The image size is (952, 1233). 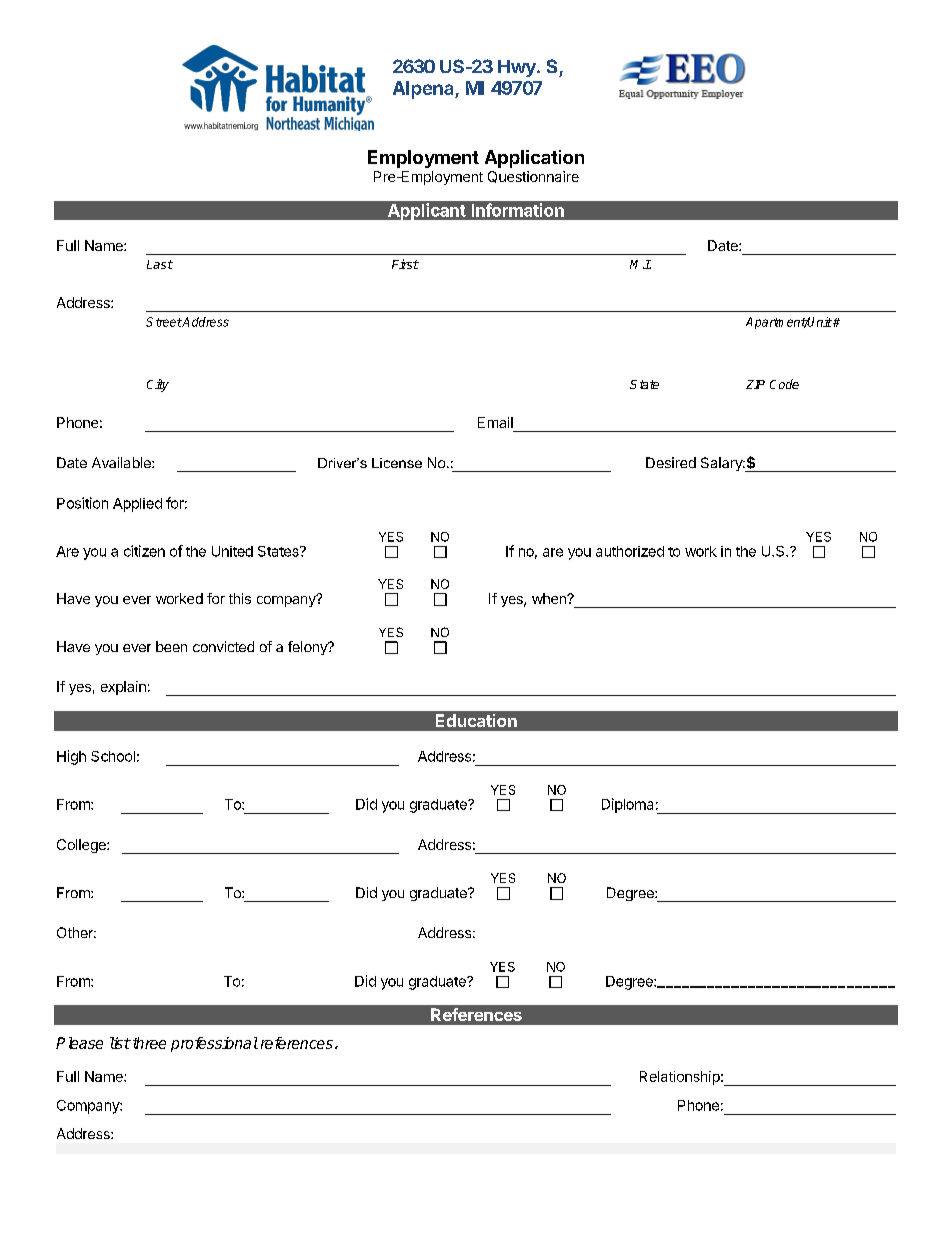 I want to click on Last, so click(x=160, y=264).
